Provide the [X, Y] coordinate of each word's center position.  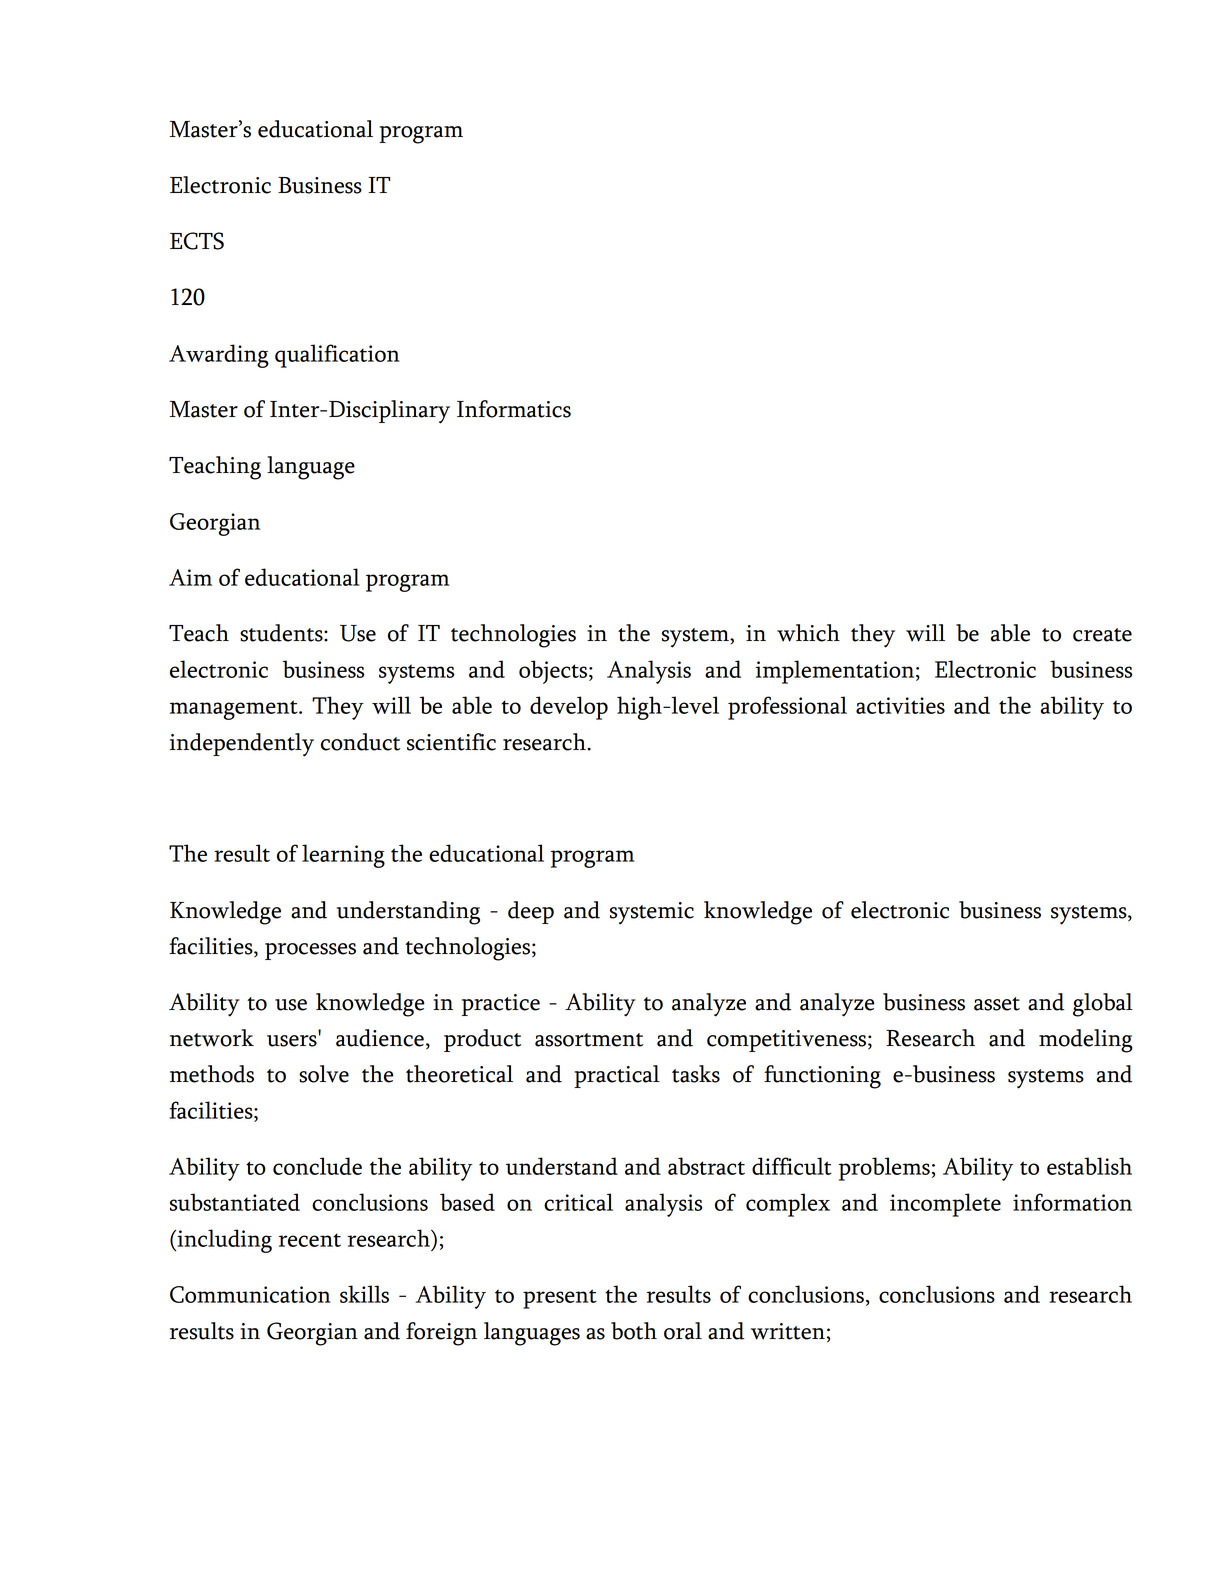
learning [343, 856]
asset [997, 1004]
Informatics [514, 409]
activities [900, 705]
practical [617, 1076]
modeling [1086, 1041]
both [634, 1331]
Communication [250, 1294]
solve [324, 1074]
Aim [190, 577]
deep [531, 912]
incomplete [945, 1205]
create [1102, 635]
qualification [337, 356]
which [808, 633]
